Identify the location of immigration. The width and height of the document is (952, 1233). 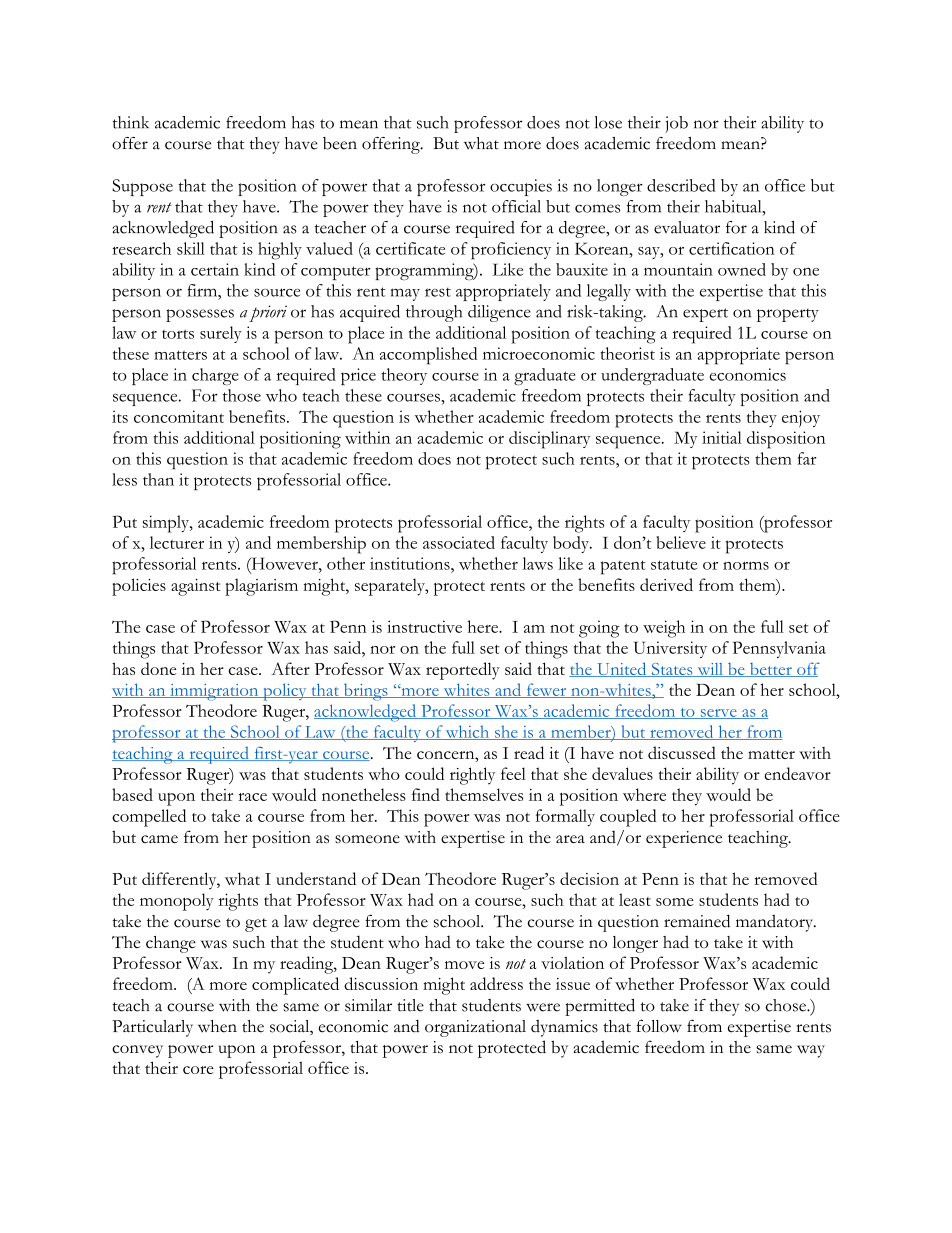
(214, 692).
